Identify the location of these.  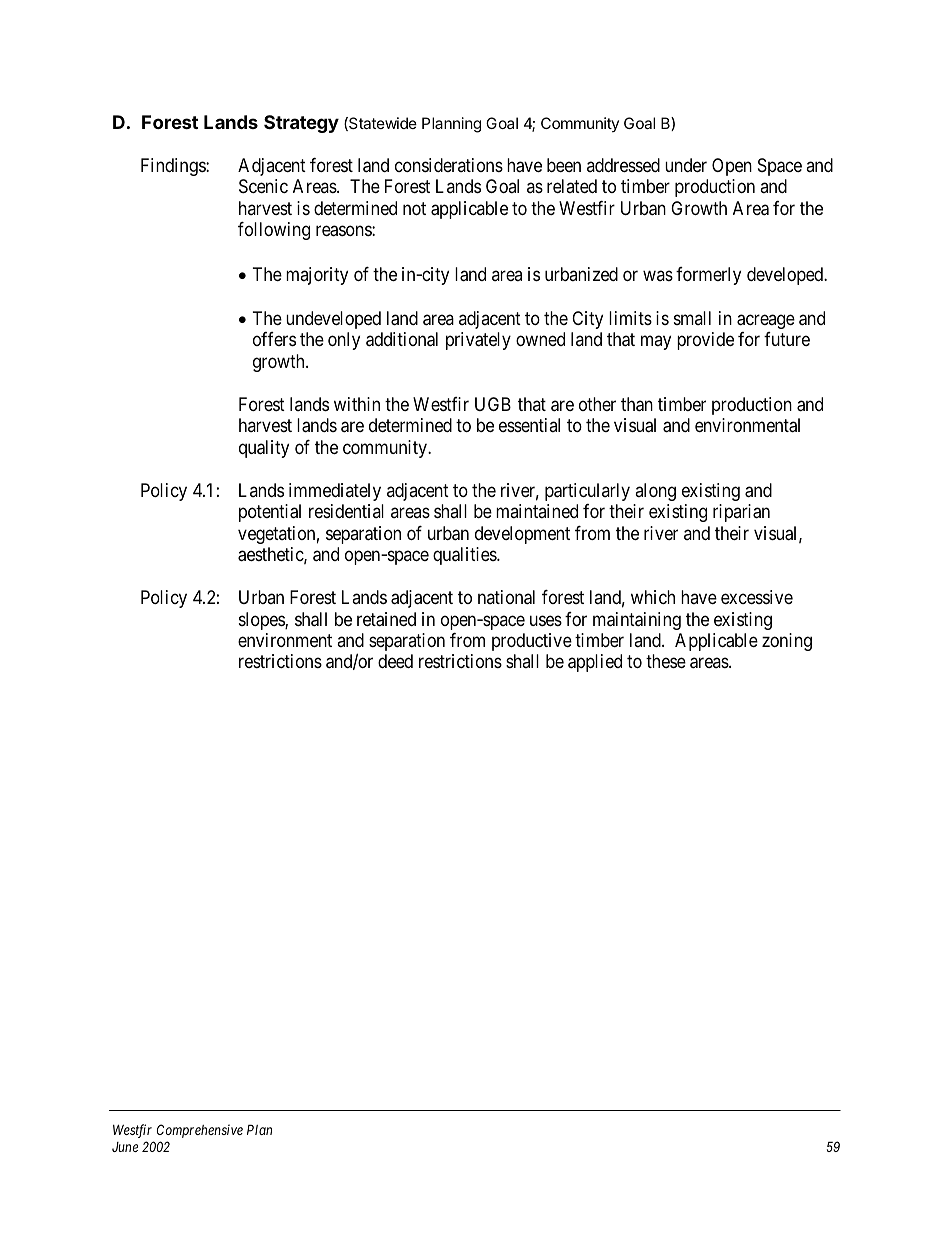
(666, 661).
